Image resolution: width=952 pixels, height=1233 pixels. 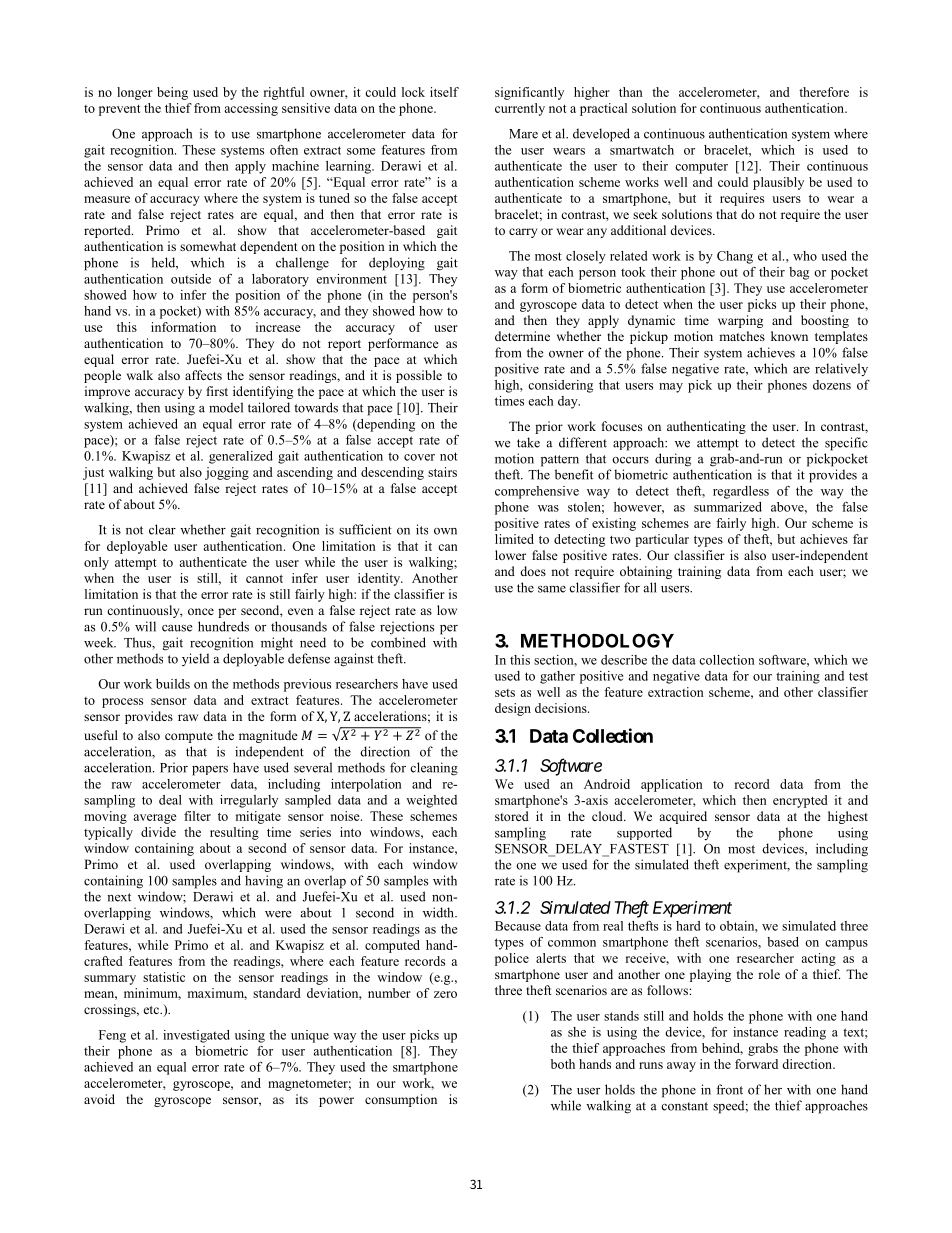 What do you see at coordinates (860, 539) in the page?
I see `far` at bounding box center [860, 539].
